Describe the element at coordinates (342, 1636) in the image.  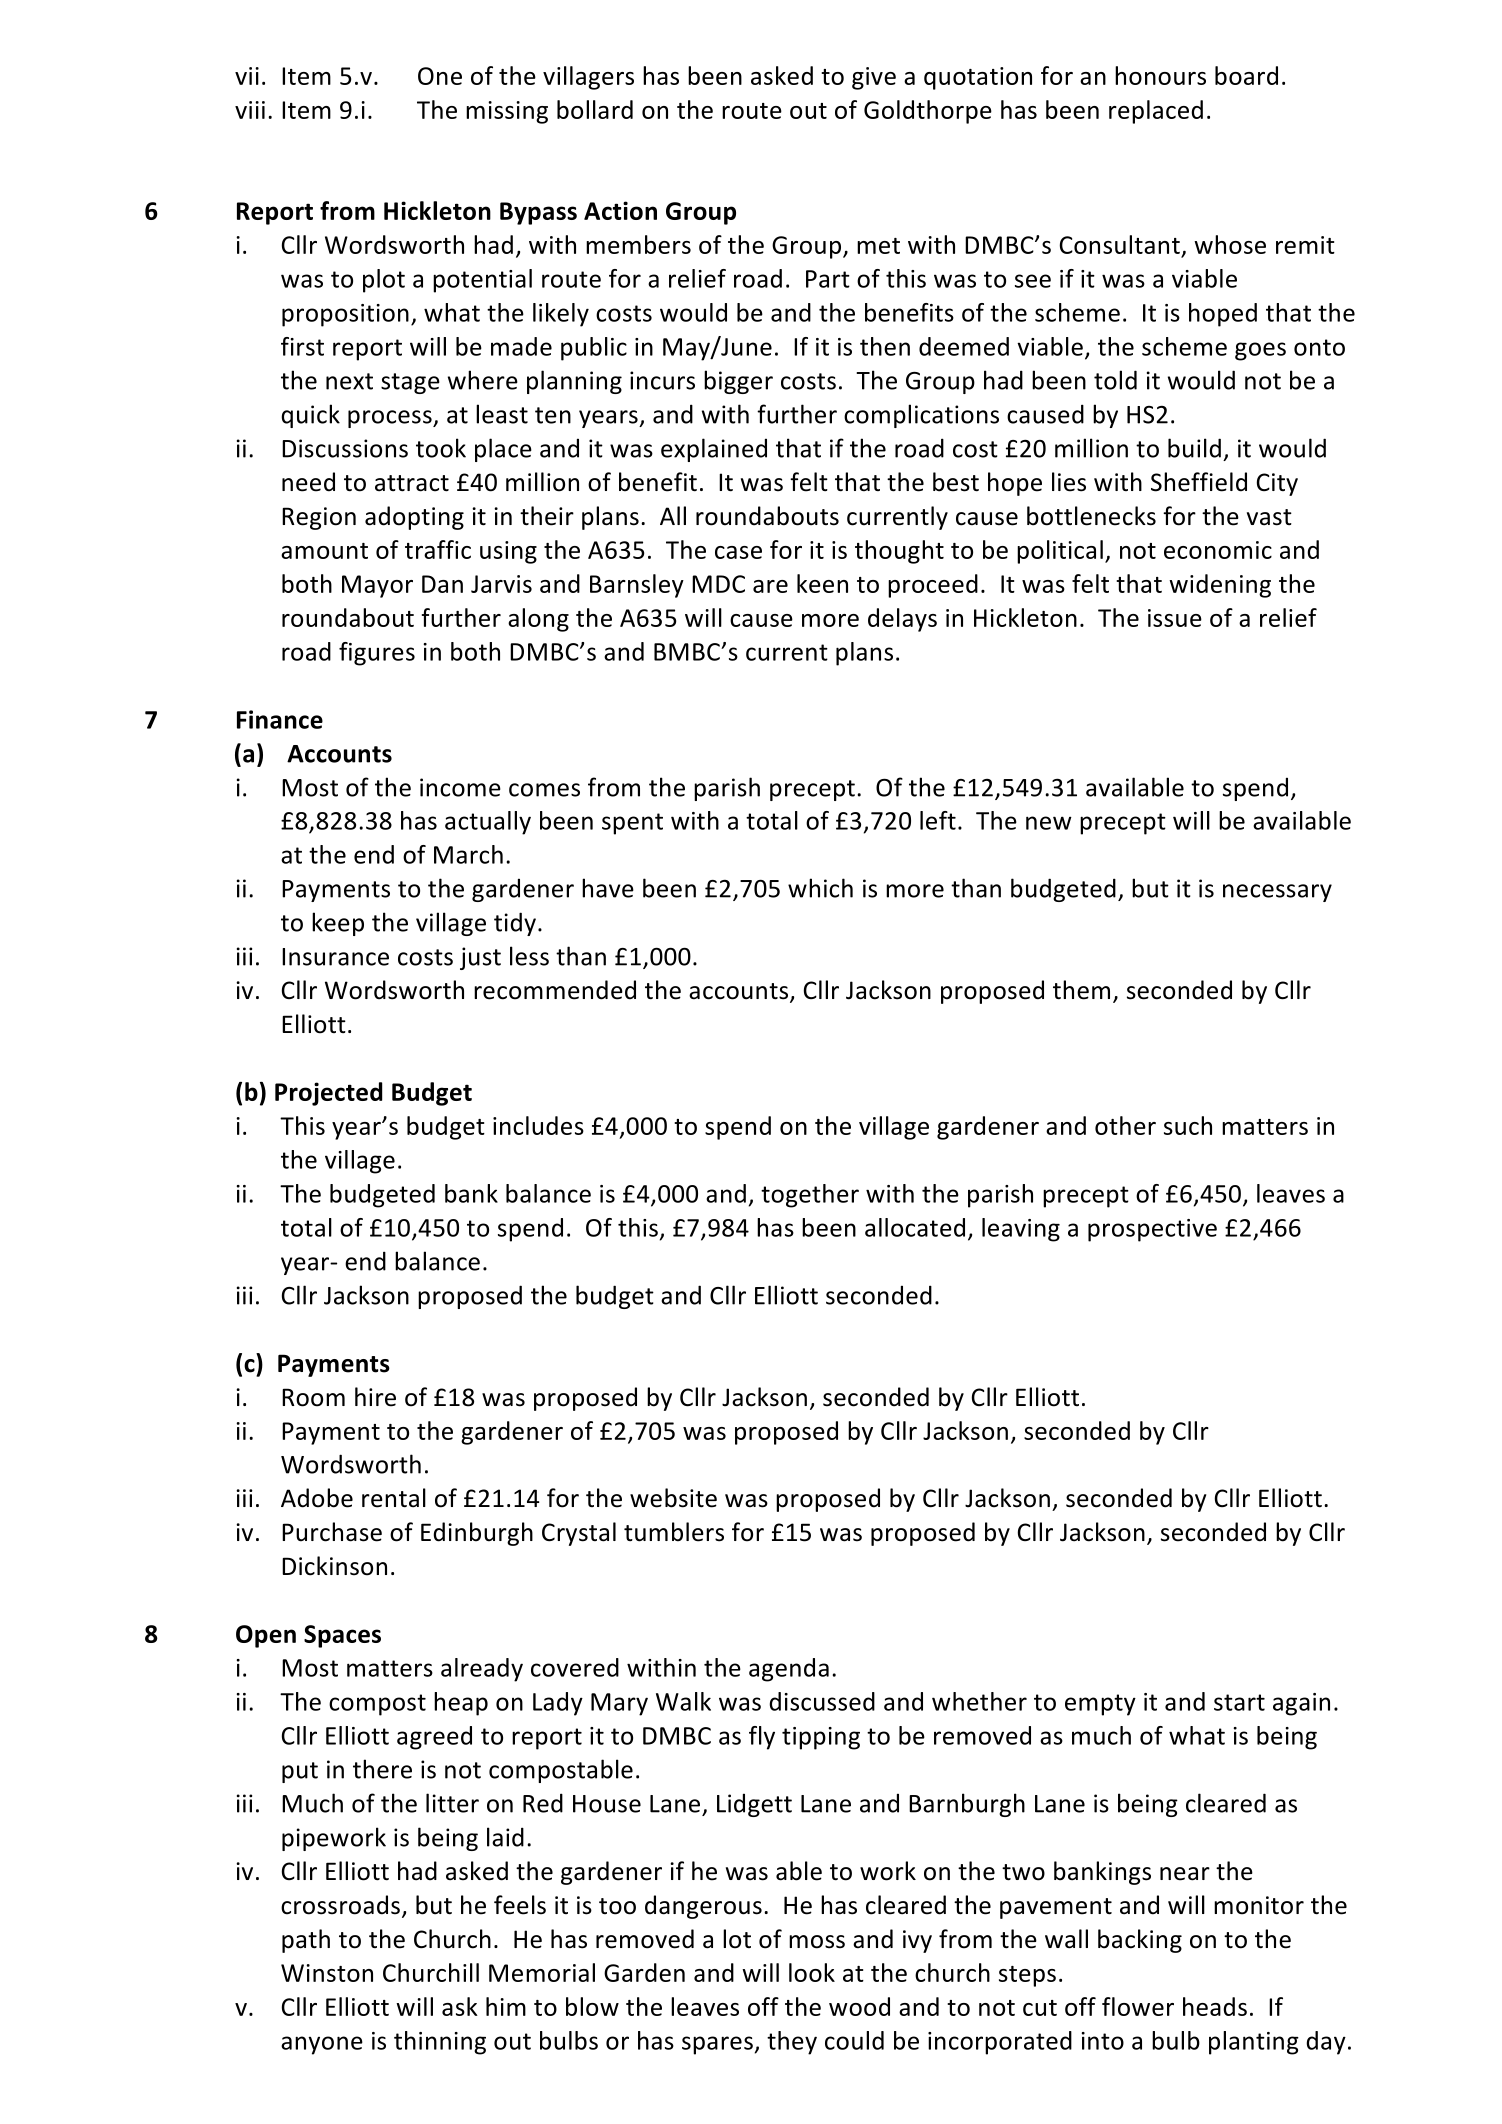
I see `Spaces` at that location.
